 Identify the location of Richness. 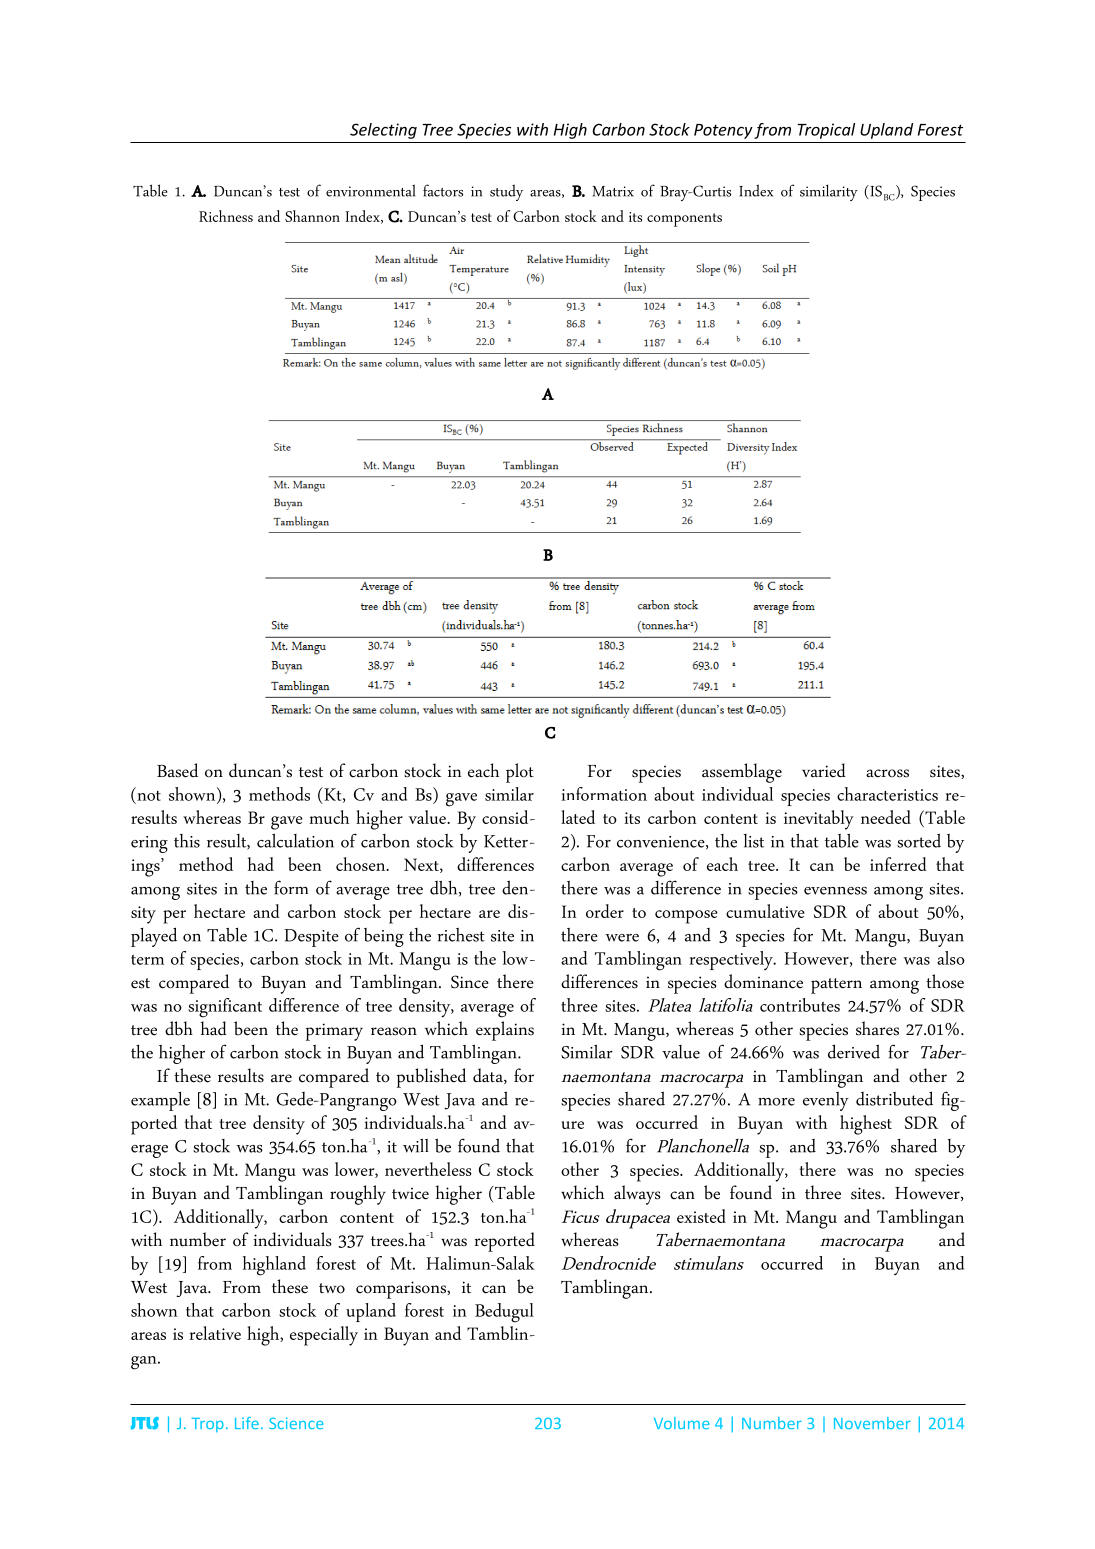
(226, 216).
